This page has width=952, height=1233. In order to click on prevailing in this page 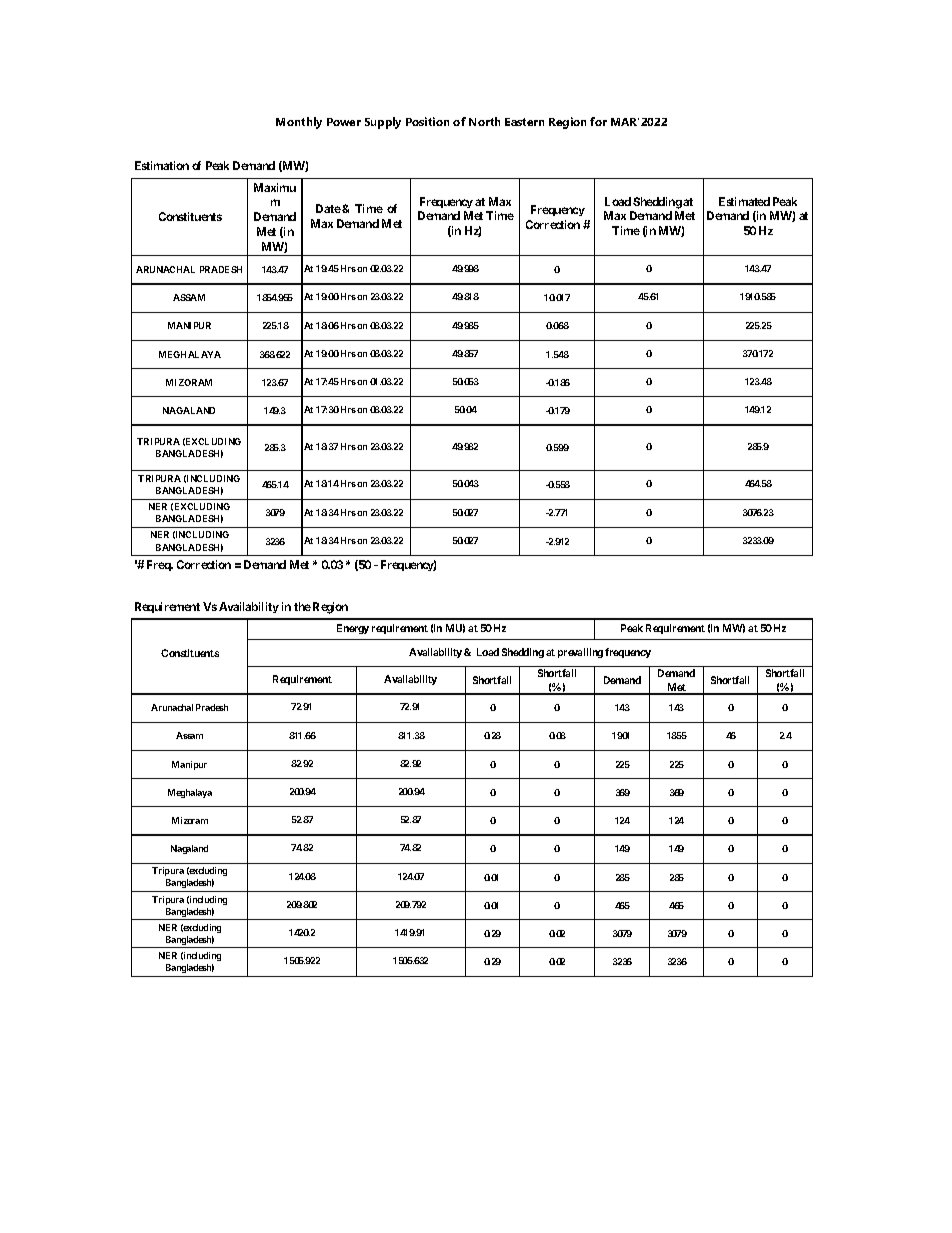, I will do `click(580, 653)`.
